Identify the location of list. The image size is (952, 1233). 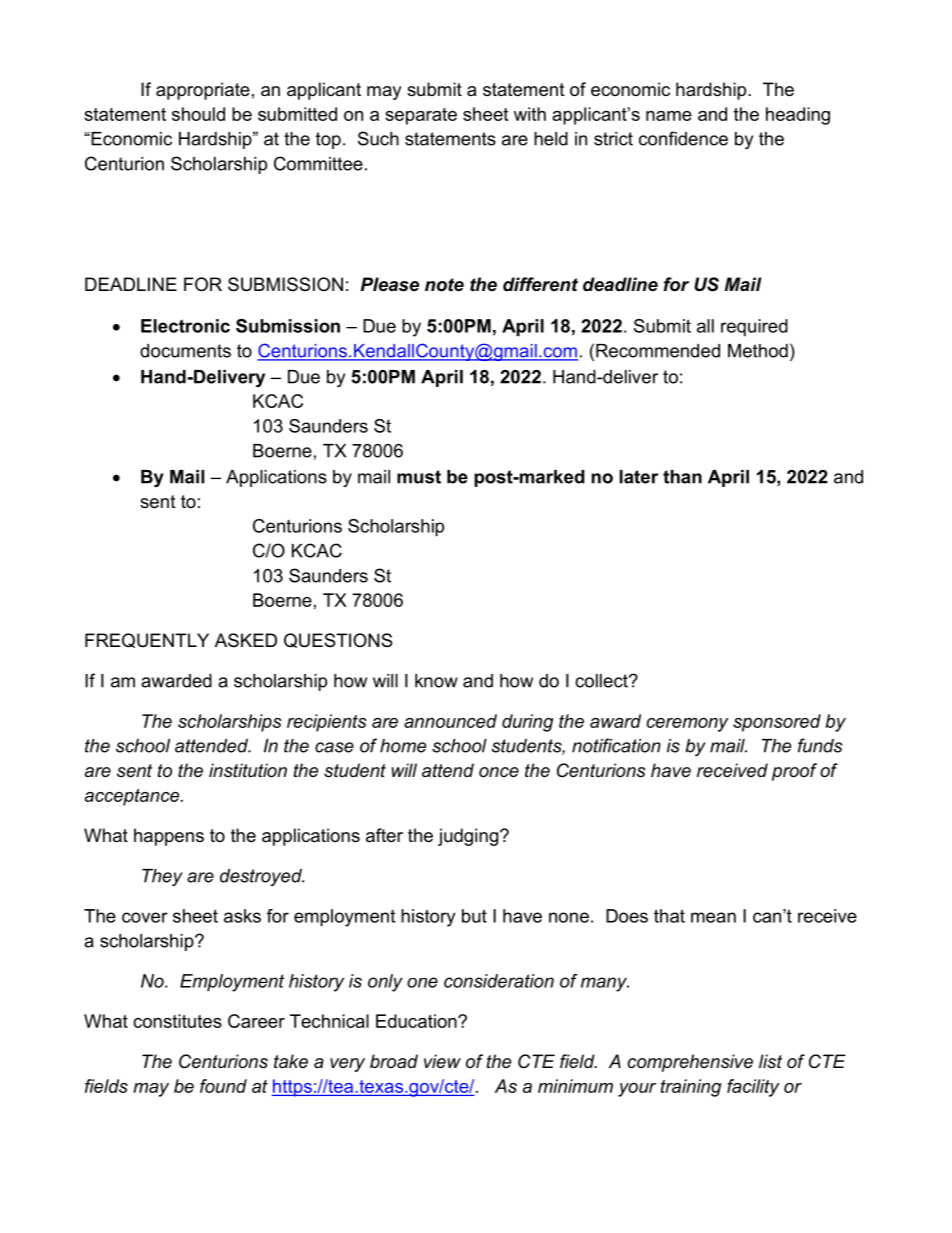
(770, 1061).
